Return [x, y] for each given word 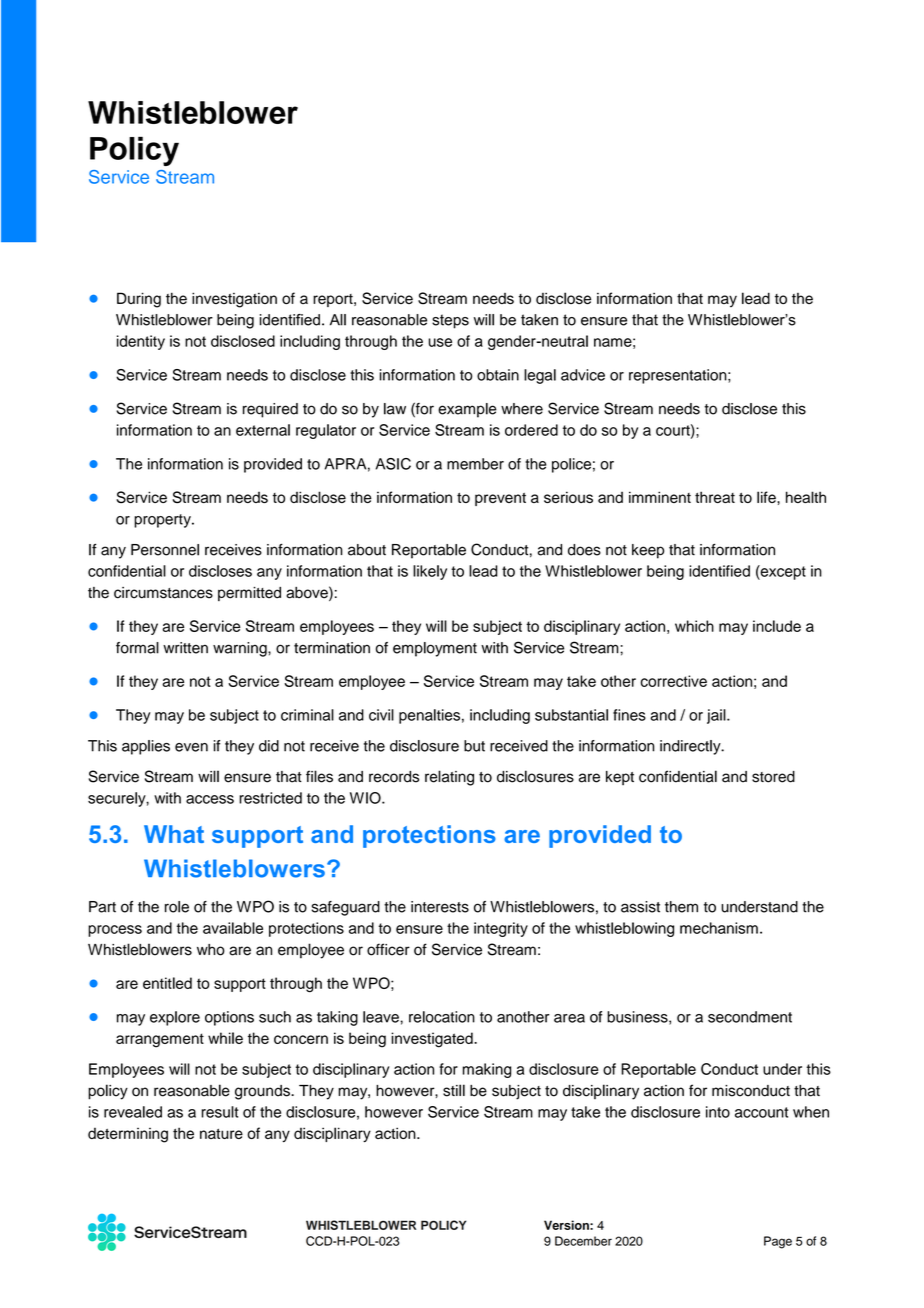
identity [141, 342]
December [583, 1241]
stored [773, 777]
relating [449, 778]
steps [450, 321]
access [210, 799]
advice [583, 375]
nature [221, 1133]
